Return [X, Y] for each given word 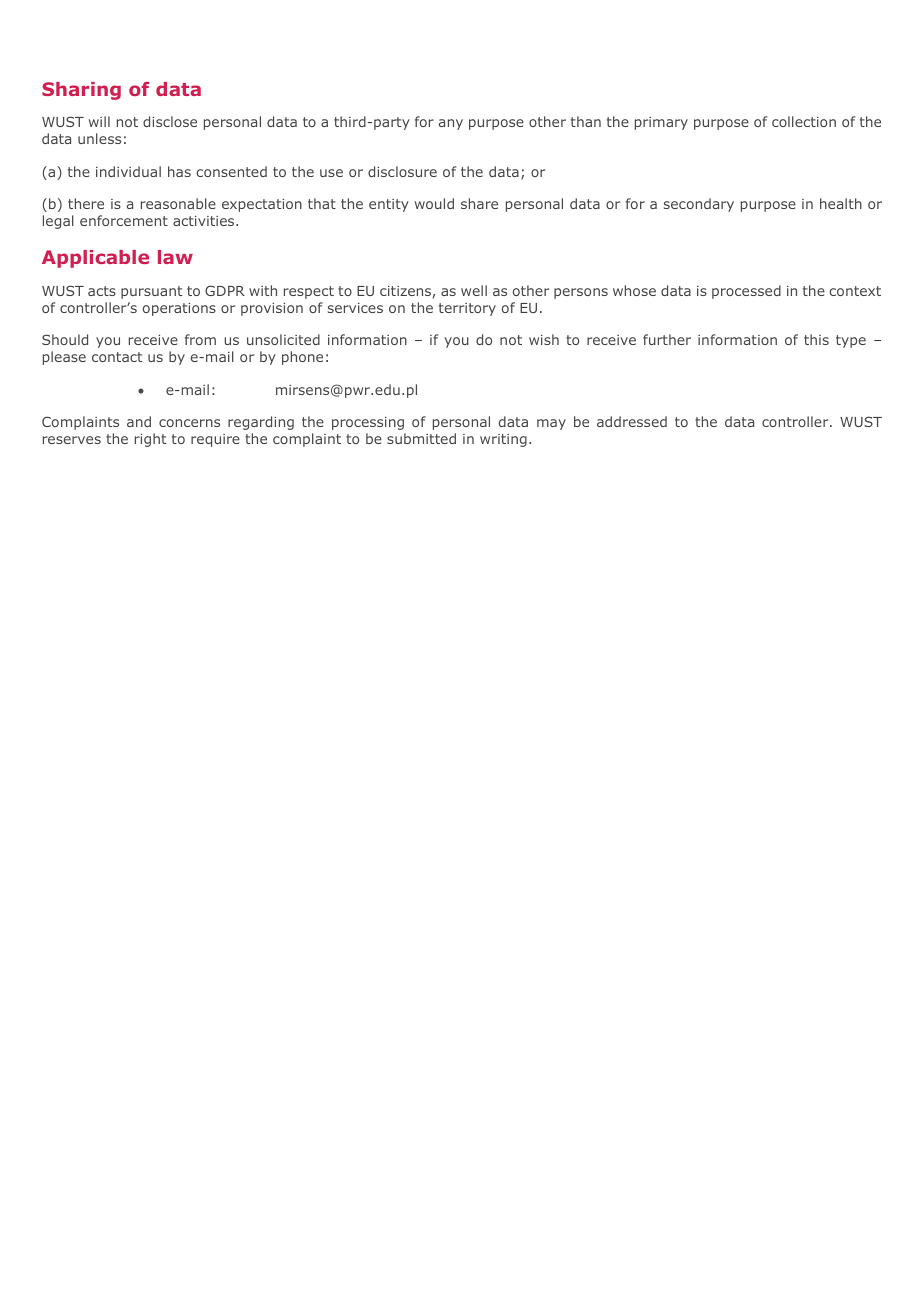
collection [804, 121]
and [139, 421]
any [451, 124]
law [175, 257]
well [474, 290]
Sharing [81, 91]
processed [746, 292]
